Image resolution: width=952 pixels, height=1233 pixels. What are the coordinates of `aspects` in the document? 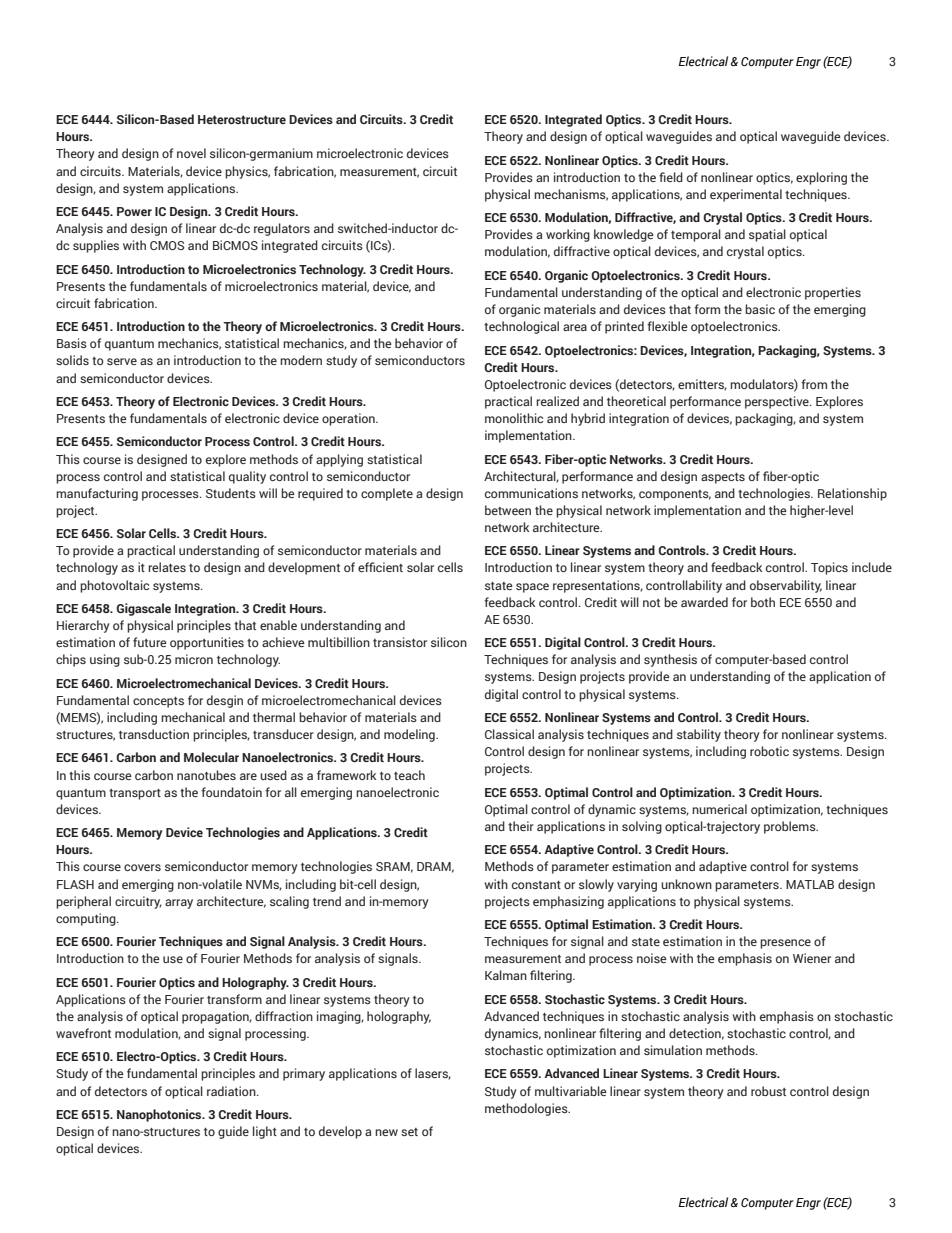 It's located at (723, 478).
